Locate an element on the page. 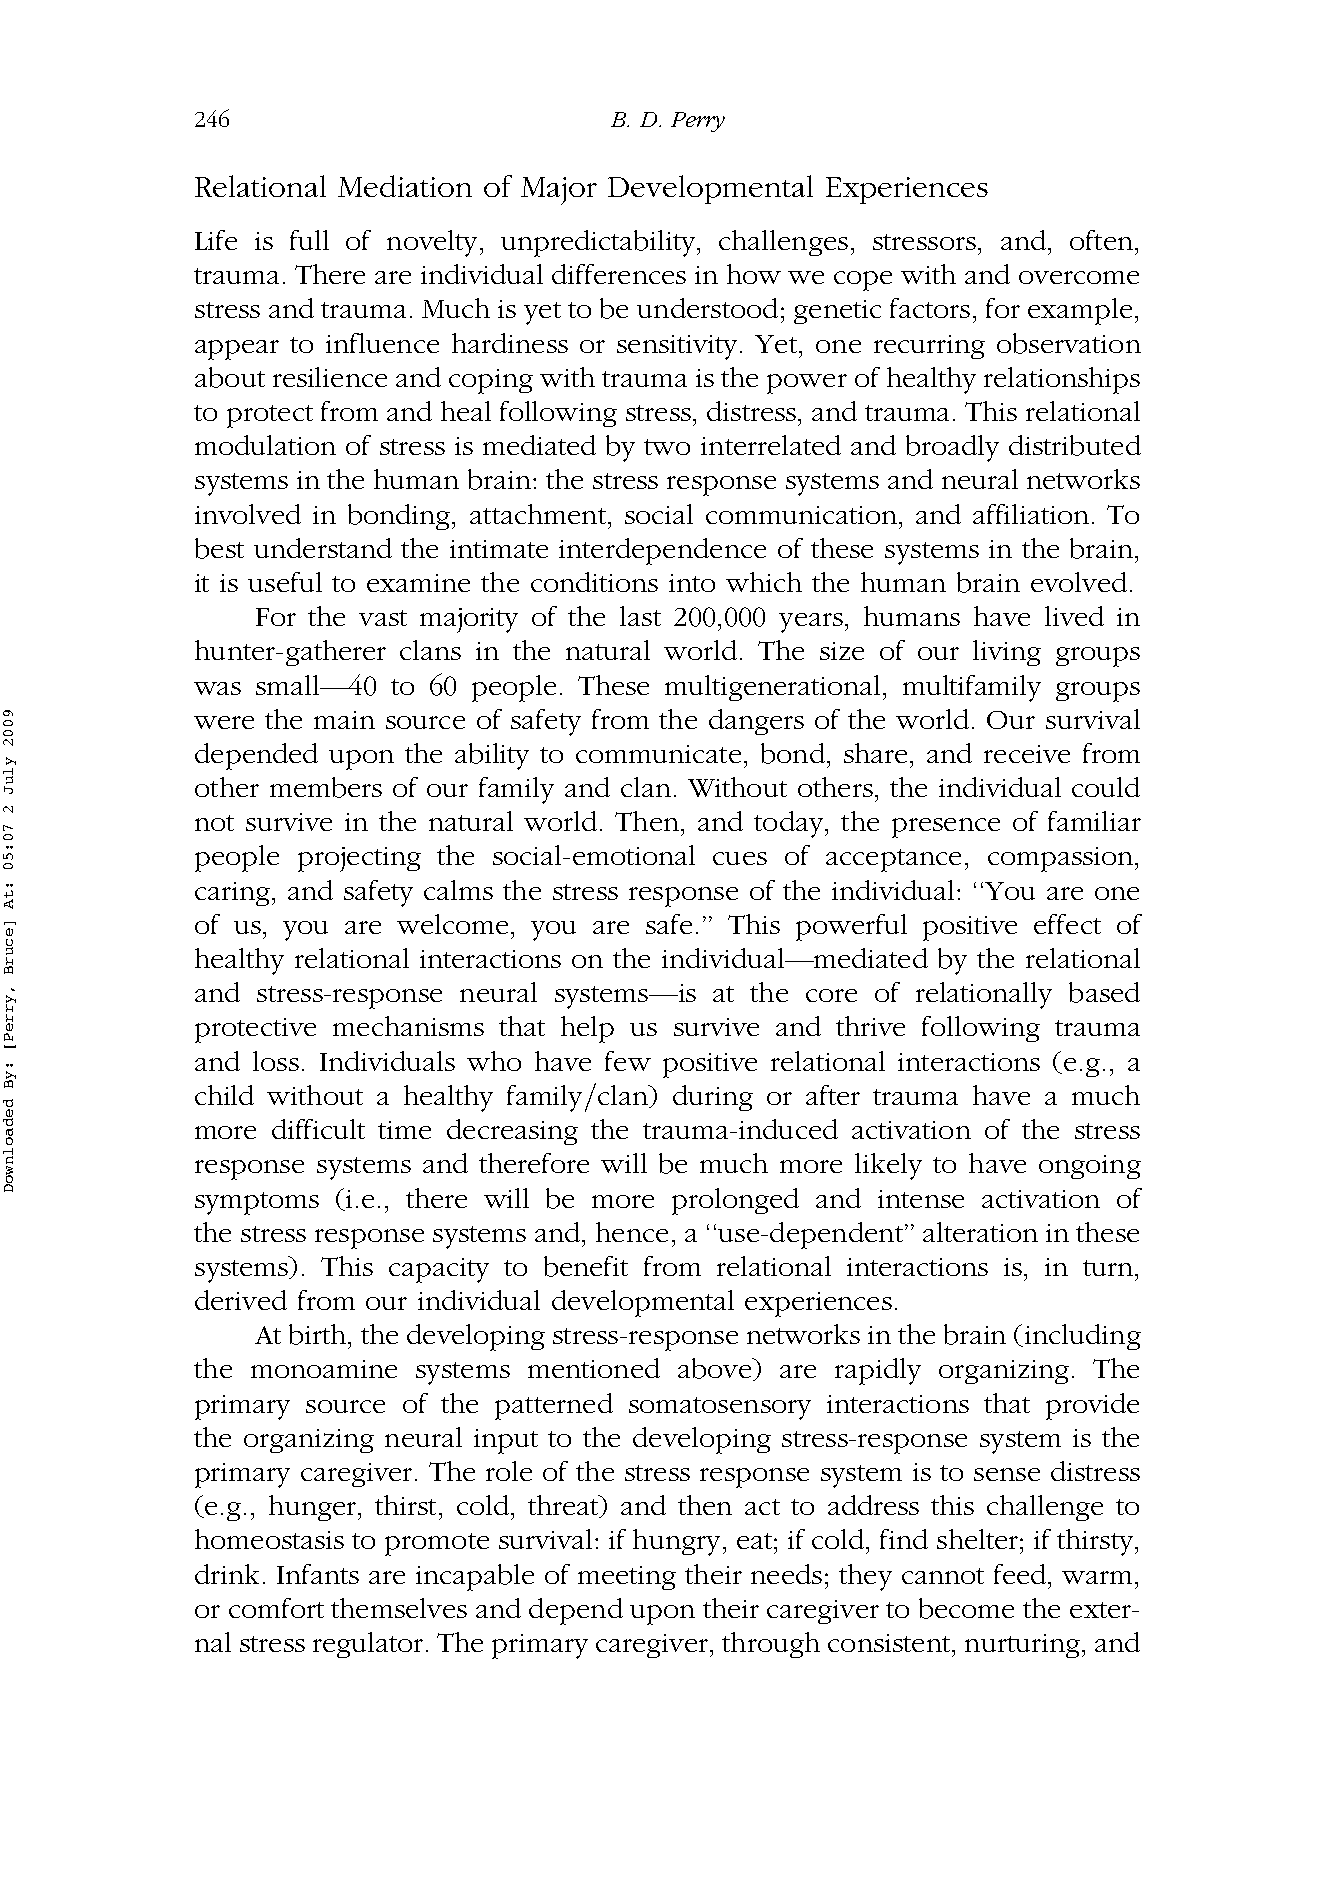 The width and height of the document is (1330, 1901). ongoing is located at coordinates (1090, 1167).
